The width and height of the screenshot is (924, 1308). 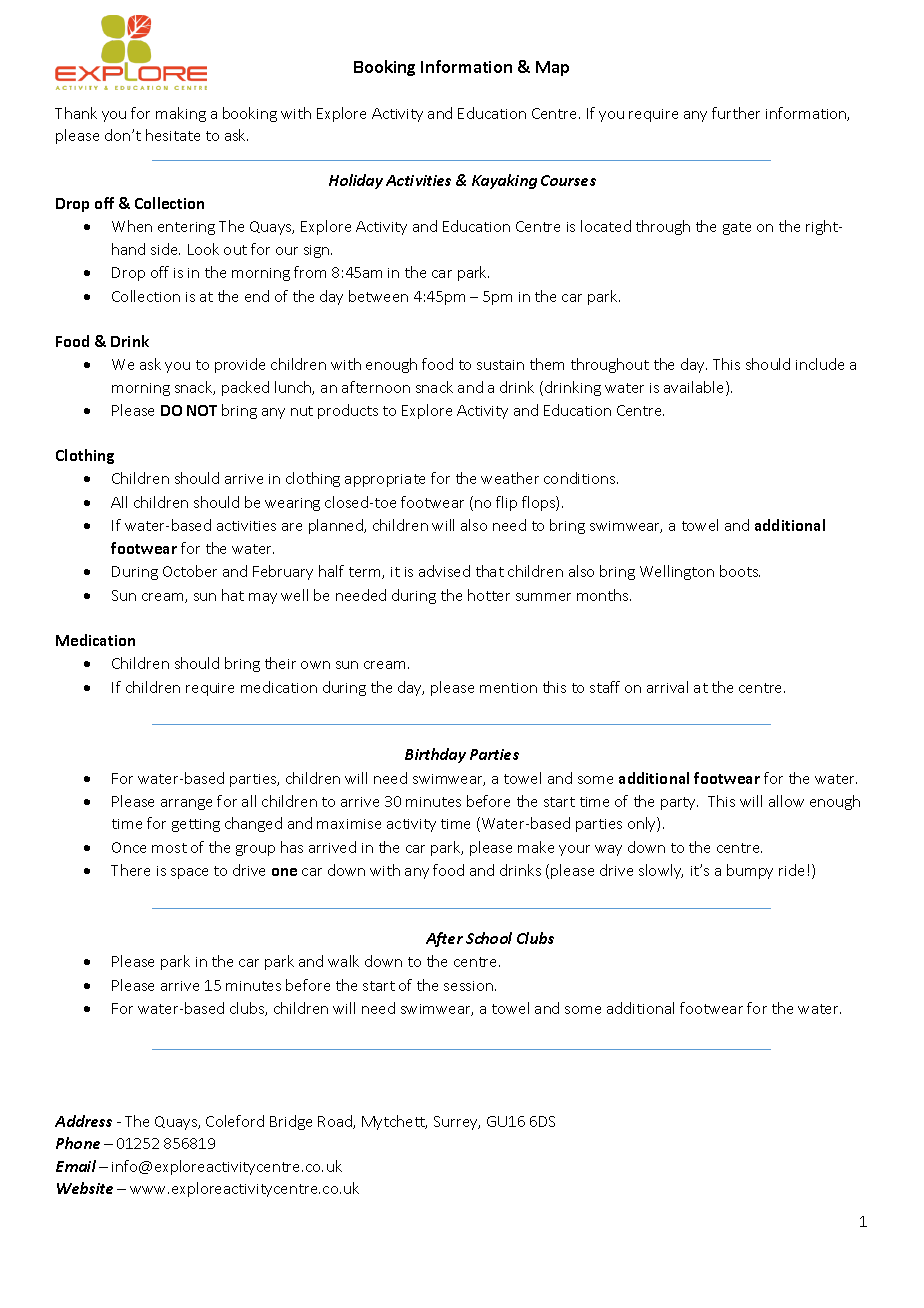 What do you see at coordinates (189, 873) in the screenshot?
I see `space` at bounding box center [189, 873].
